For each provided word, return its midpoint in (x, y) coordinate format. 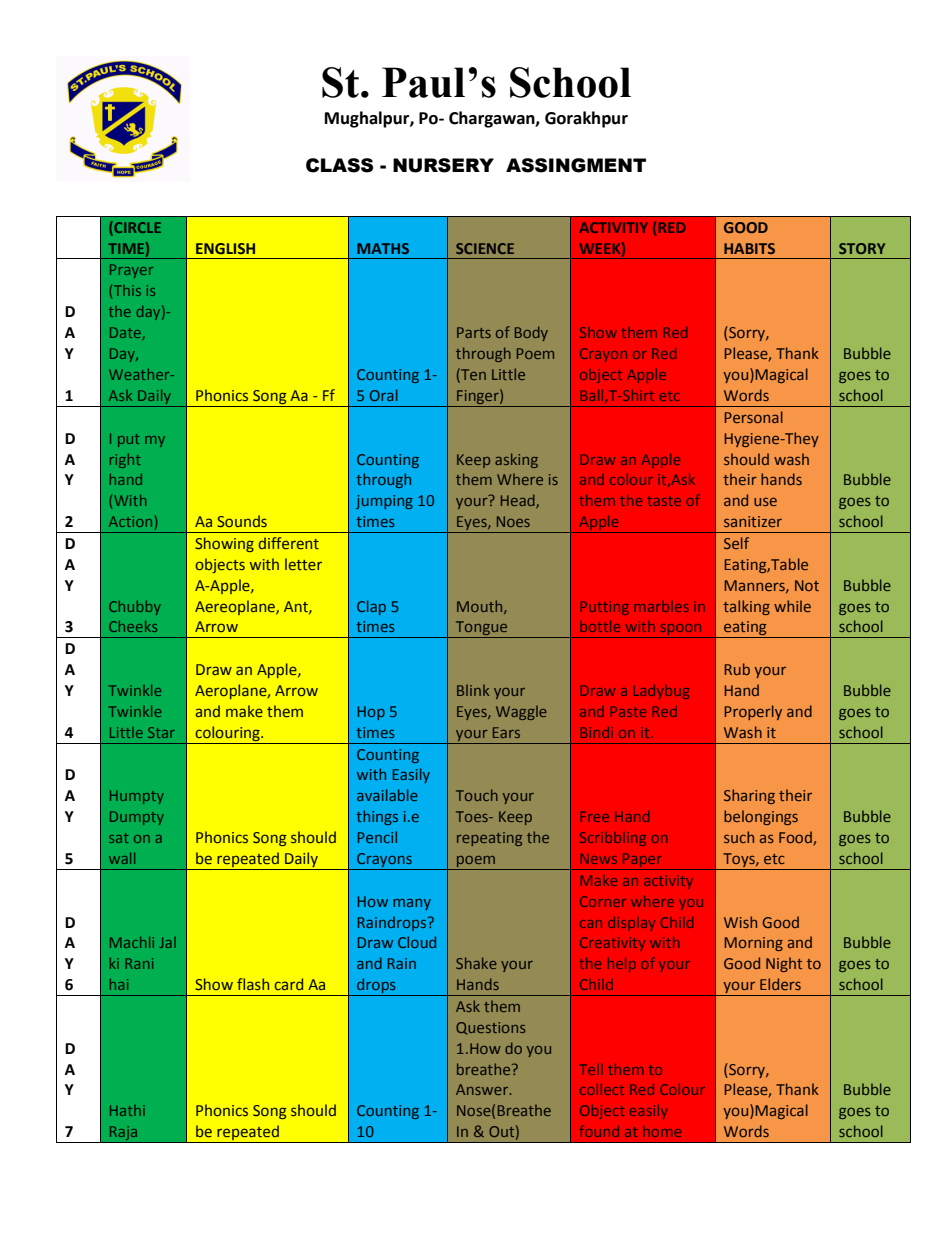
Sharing (749, 796)
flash (253, 984)
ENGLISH (225, 248)
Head (519, 501)
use (765, 501)
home (662, 1131)
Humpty (137, 797)
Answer (483, 1089)
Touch (477, 795)
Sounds (242, 521)
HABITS (749, 248)
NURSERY (443, 165)
